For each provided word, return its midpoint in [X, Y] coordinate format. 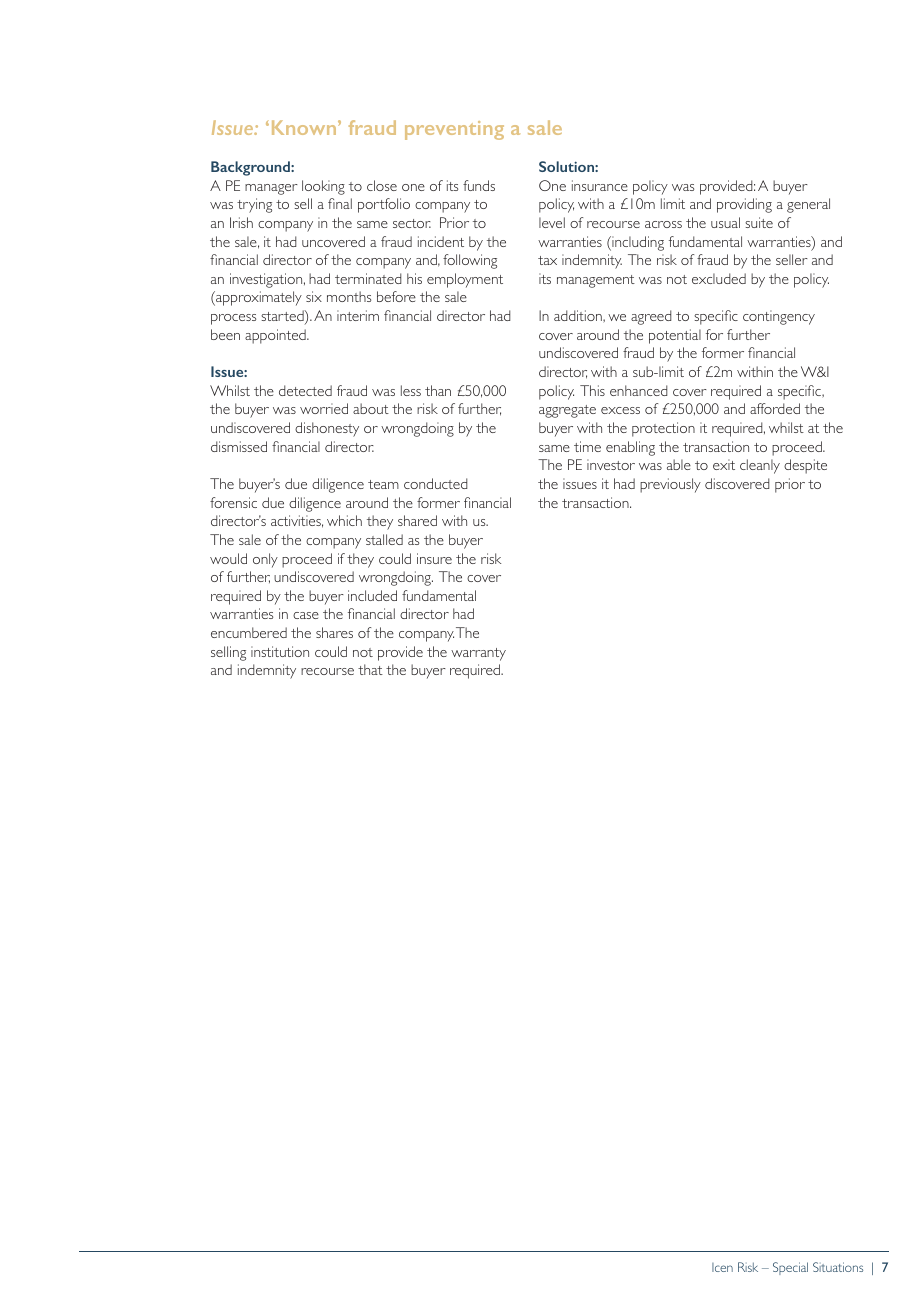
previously [670, 485]
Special [790, 1268]
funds [479, 185]
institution [280, 651]
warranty [478, 654]
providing [744, 205]
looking [323, 187]
